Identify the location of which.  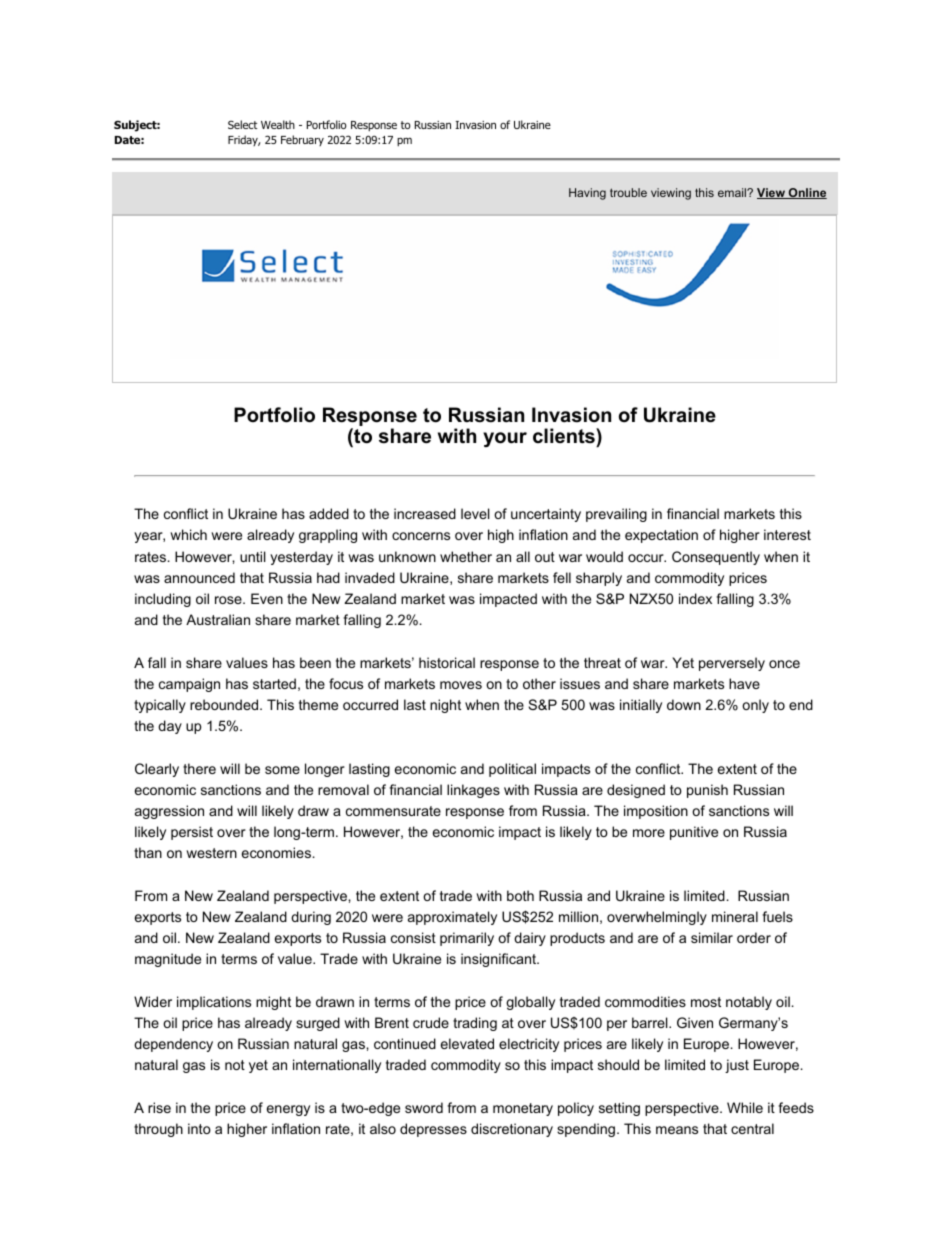
(188, 534).
